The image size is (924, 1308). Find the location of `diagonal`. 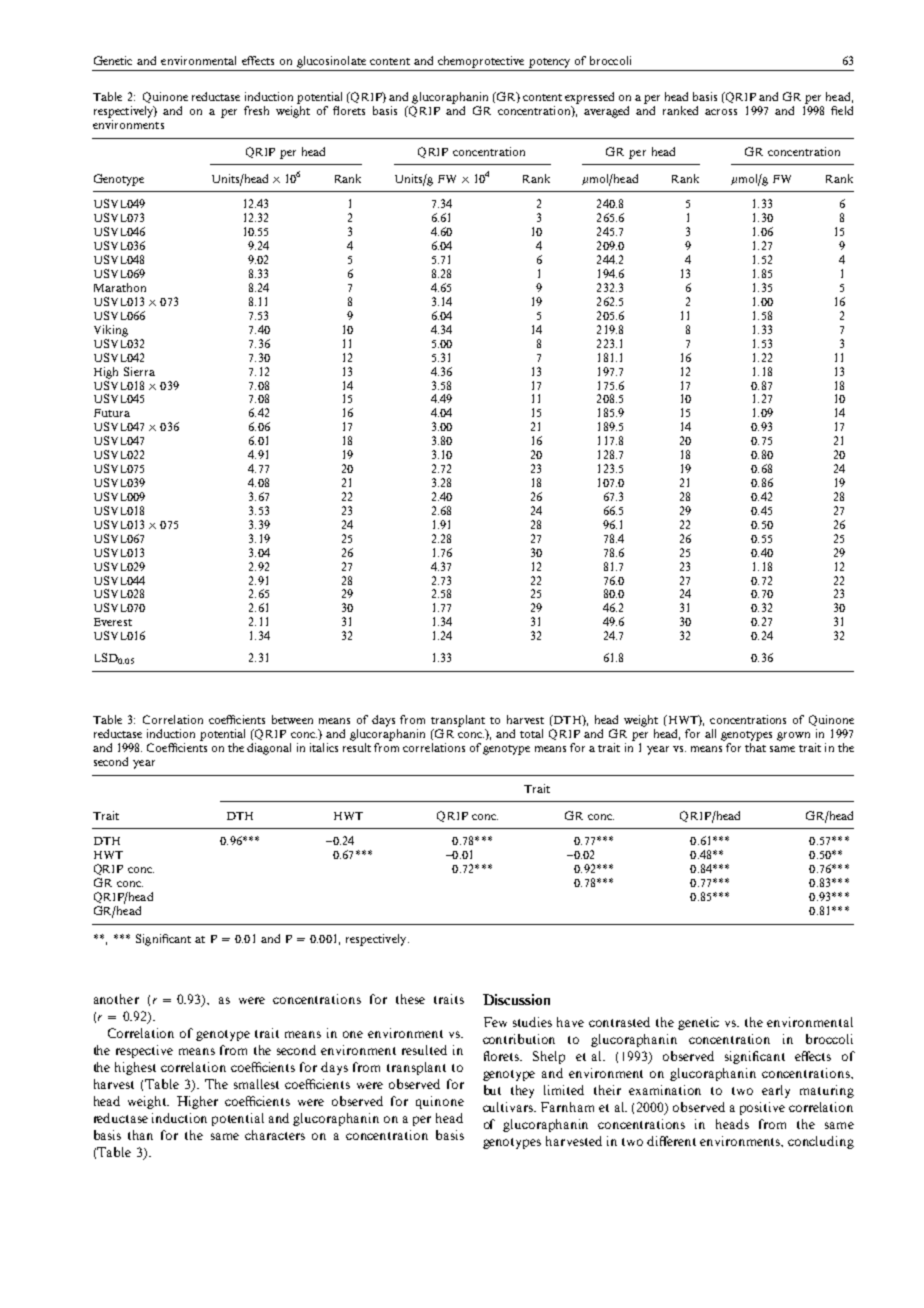

diagonal is located at coordinates (269, 749).
